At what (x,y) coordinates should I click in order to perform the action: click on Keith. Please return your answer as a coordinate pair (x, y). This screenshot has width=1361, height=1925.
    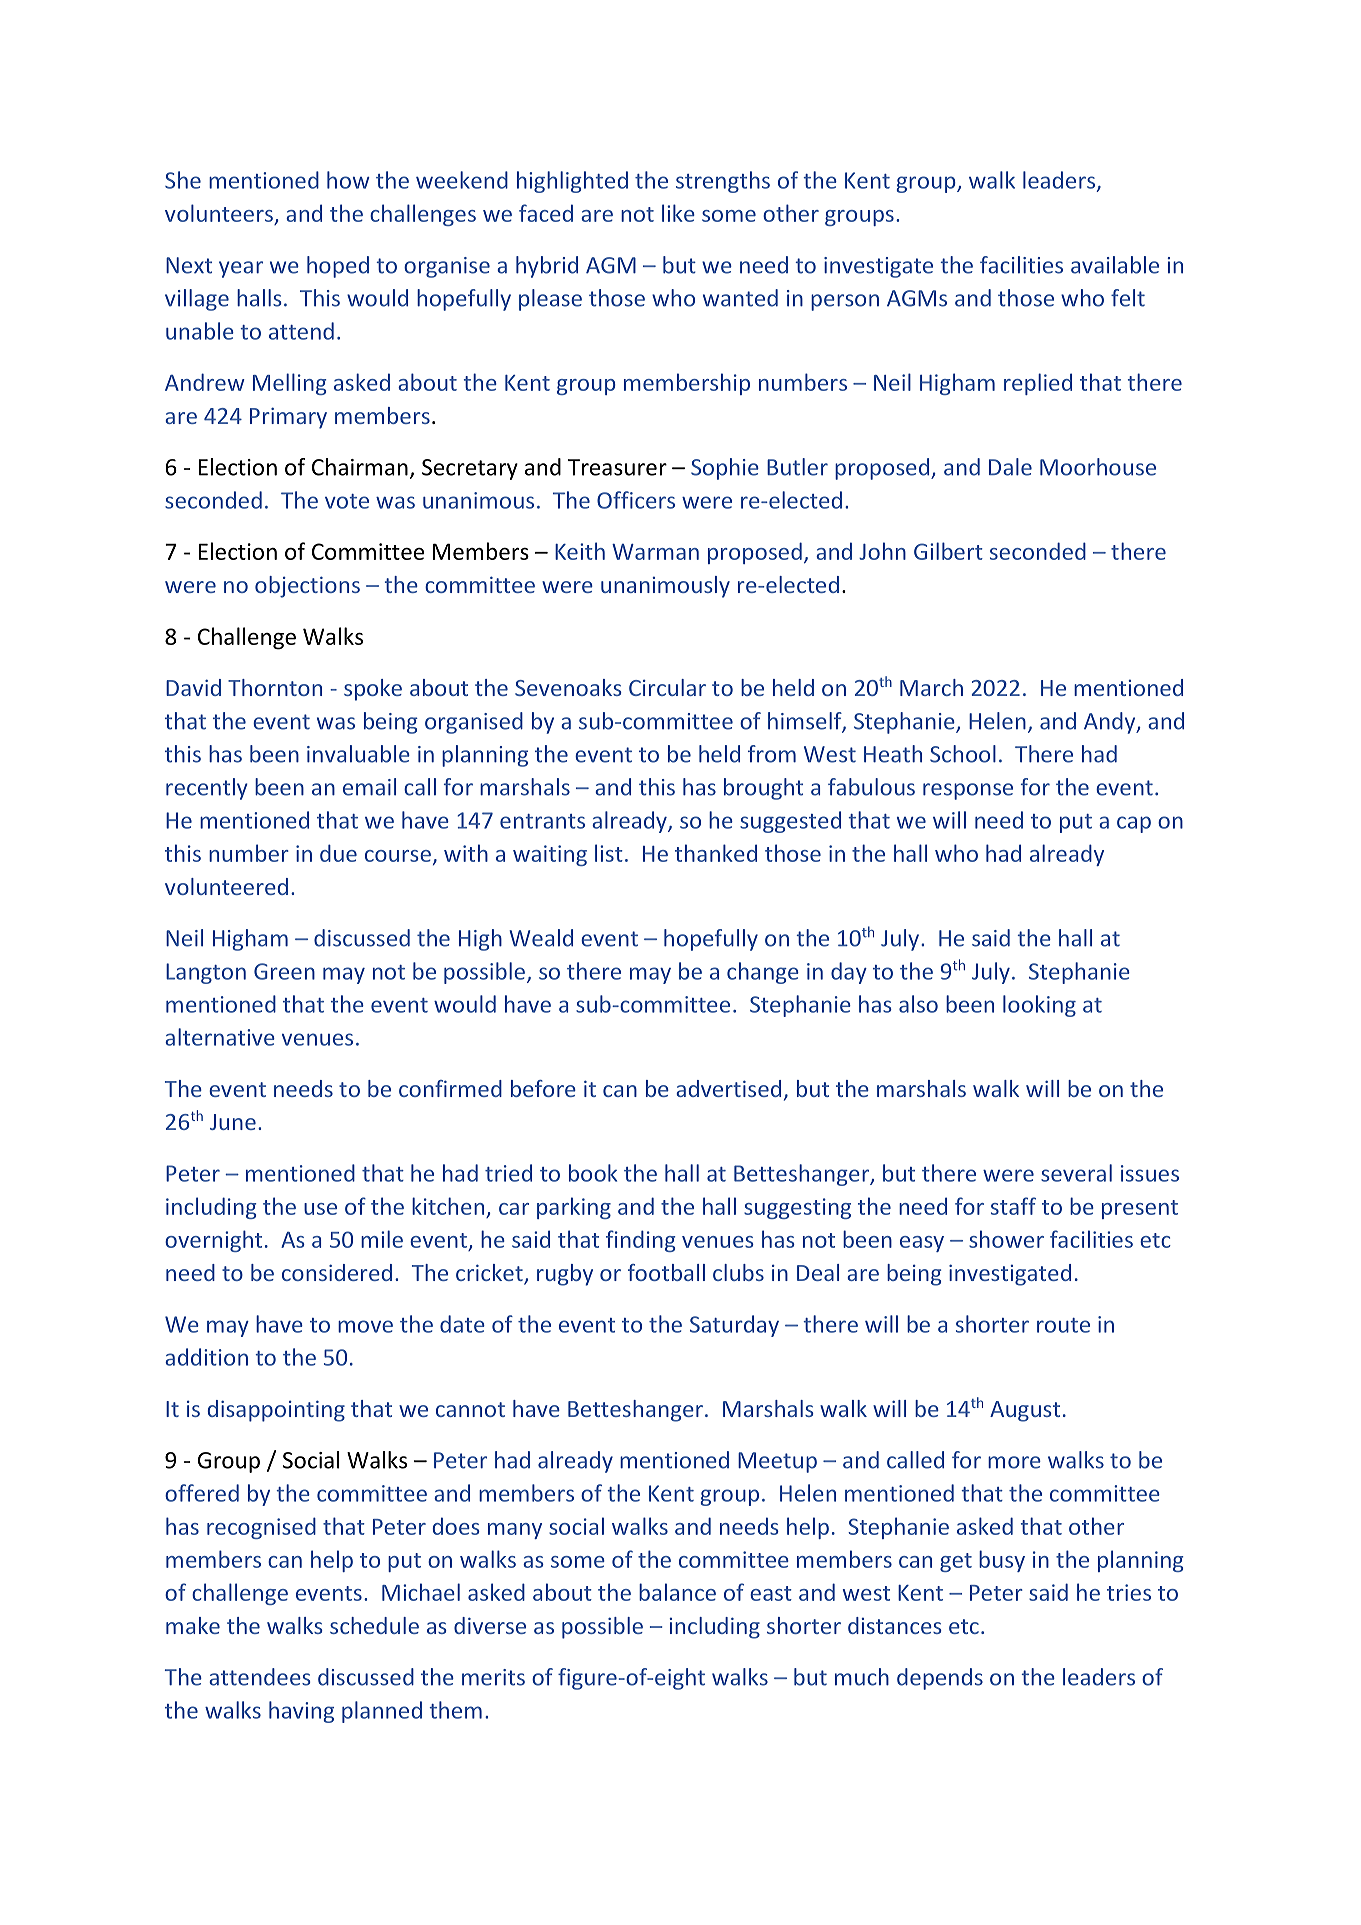
    Looking at the image, I should click on (580, 551).
